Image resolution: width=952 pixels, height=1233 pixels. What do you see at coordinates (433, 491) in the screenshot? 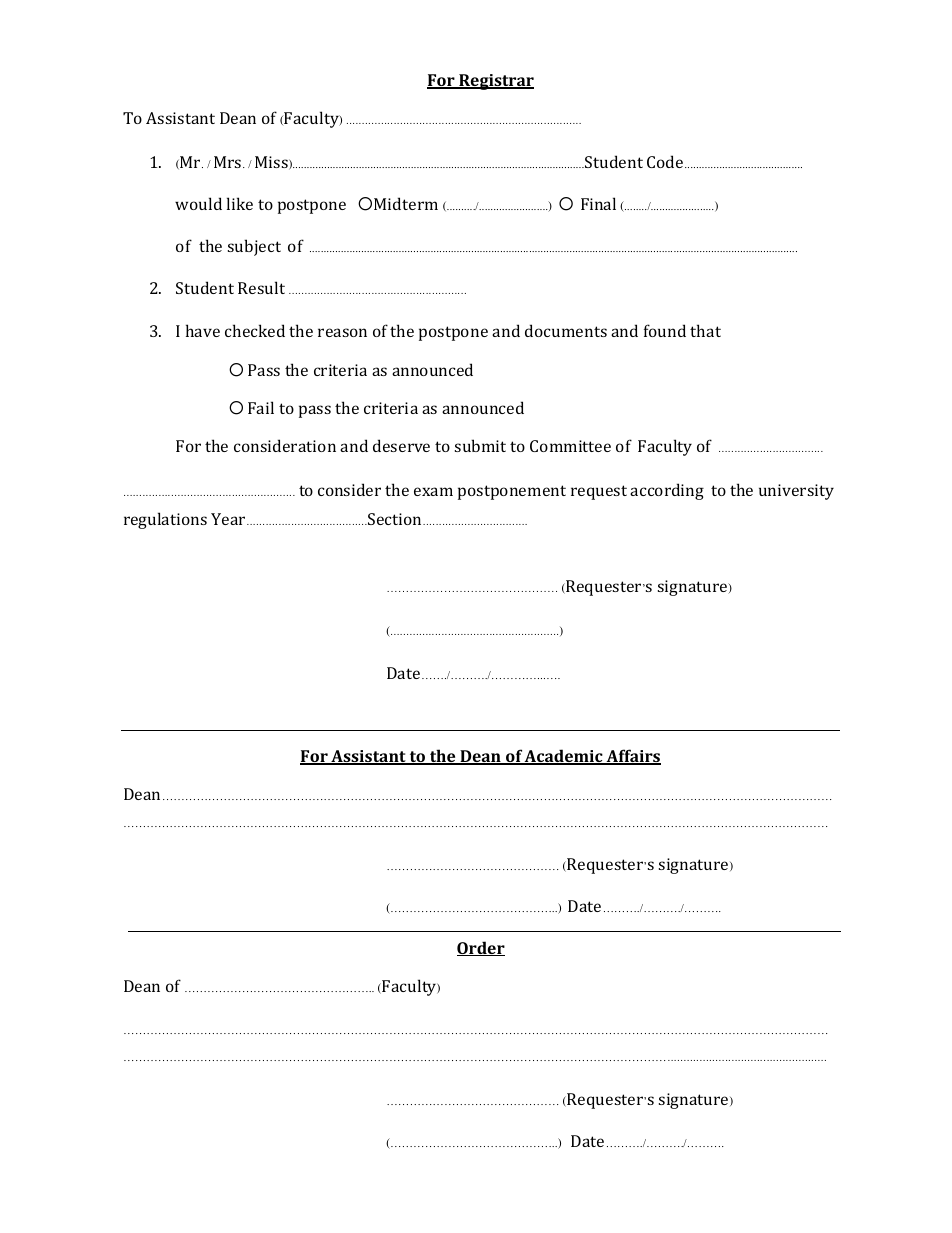
I see `exam` at bounding box center [433, 491].
